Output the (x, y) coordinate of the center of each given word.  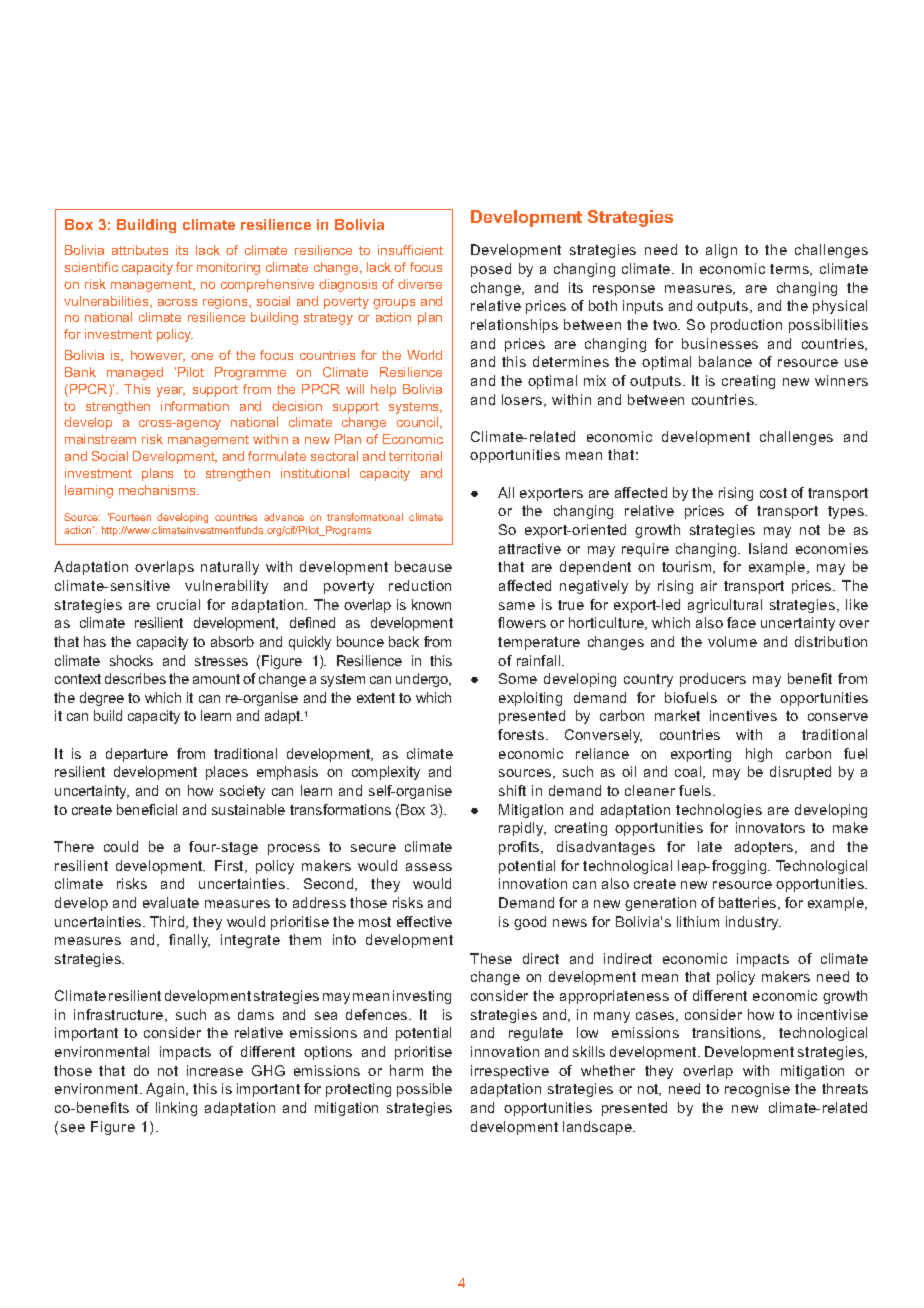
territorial (415, 456)
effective (424, 921)
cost (773, 493)
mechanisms (158, 490)
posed (491, 270)
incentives (743, 715)
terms (790, 270)
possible (424, 1090)
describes (135, 678)
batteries (749, 903)
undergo (423, 680)
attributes (140, 250)
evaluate (171, 902)
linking (176, 1109)
